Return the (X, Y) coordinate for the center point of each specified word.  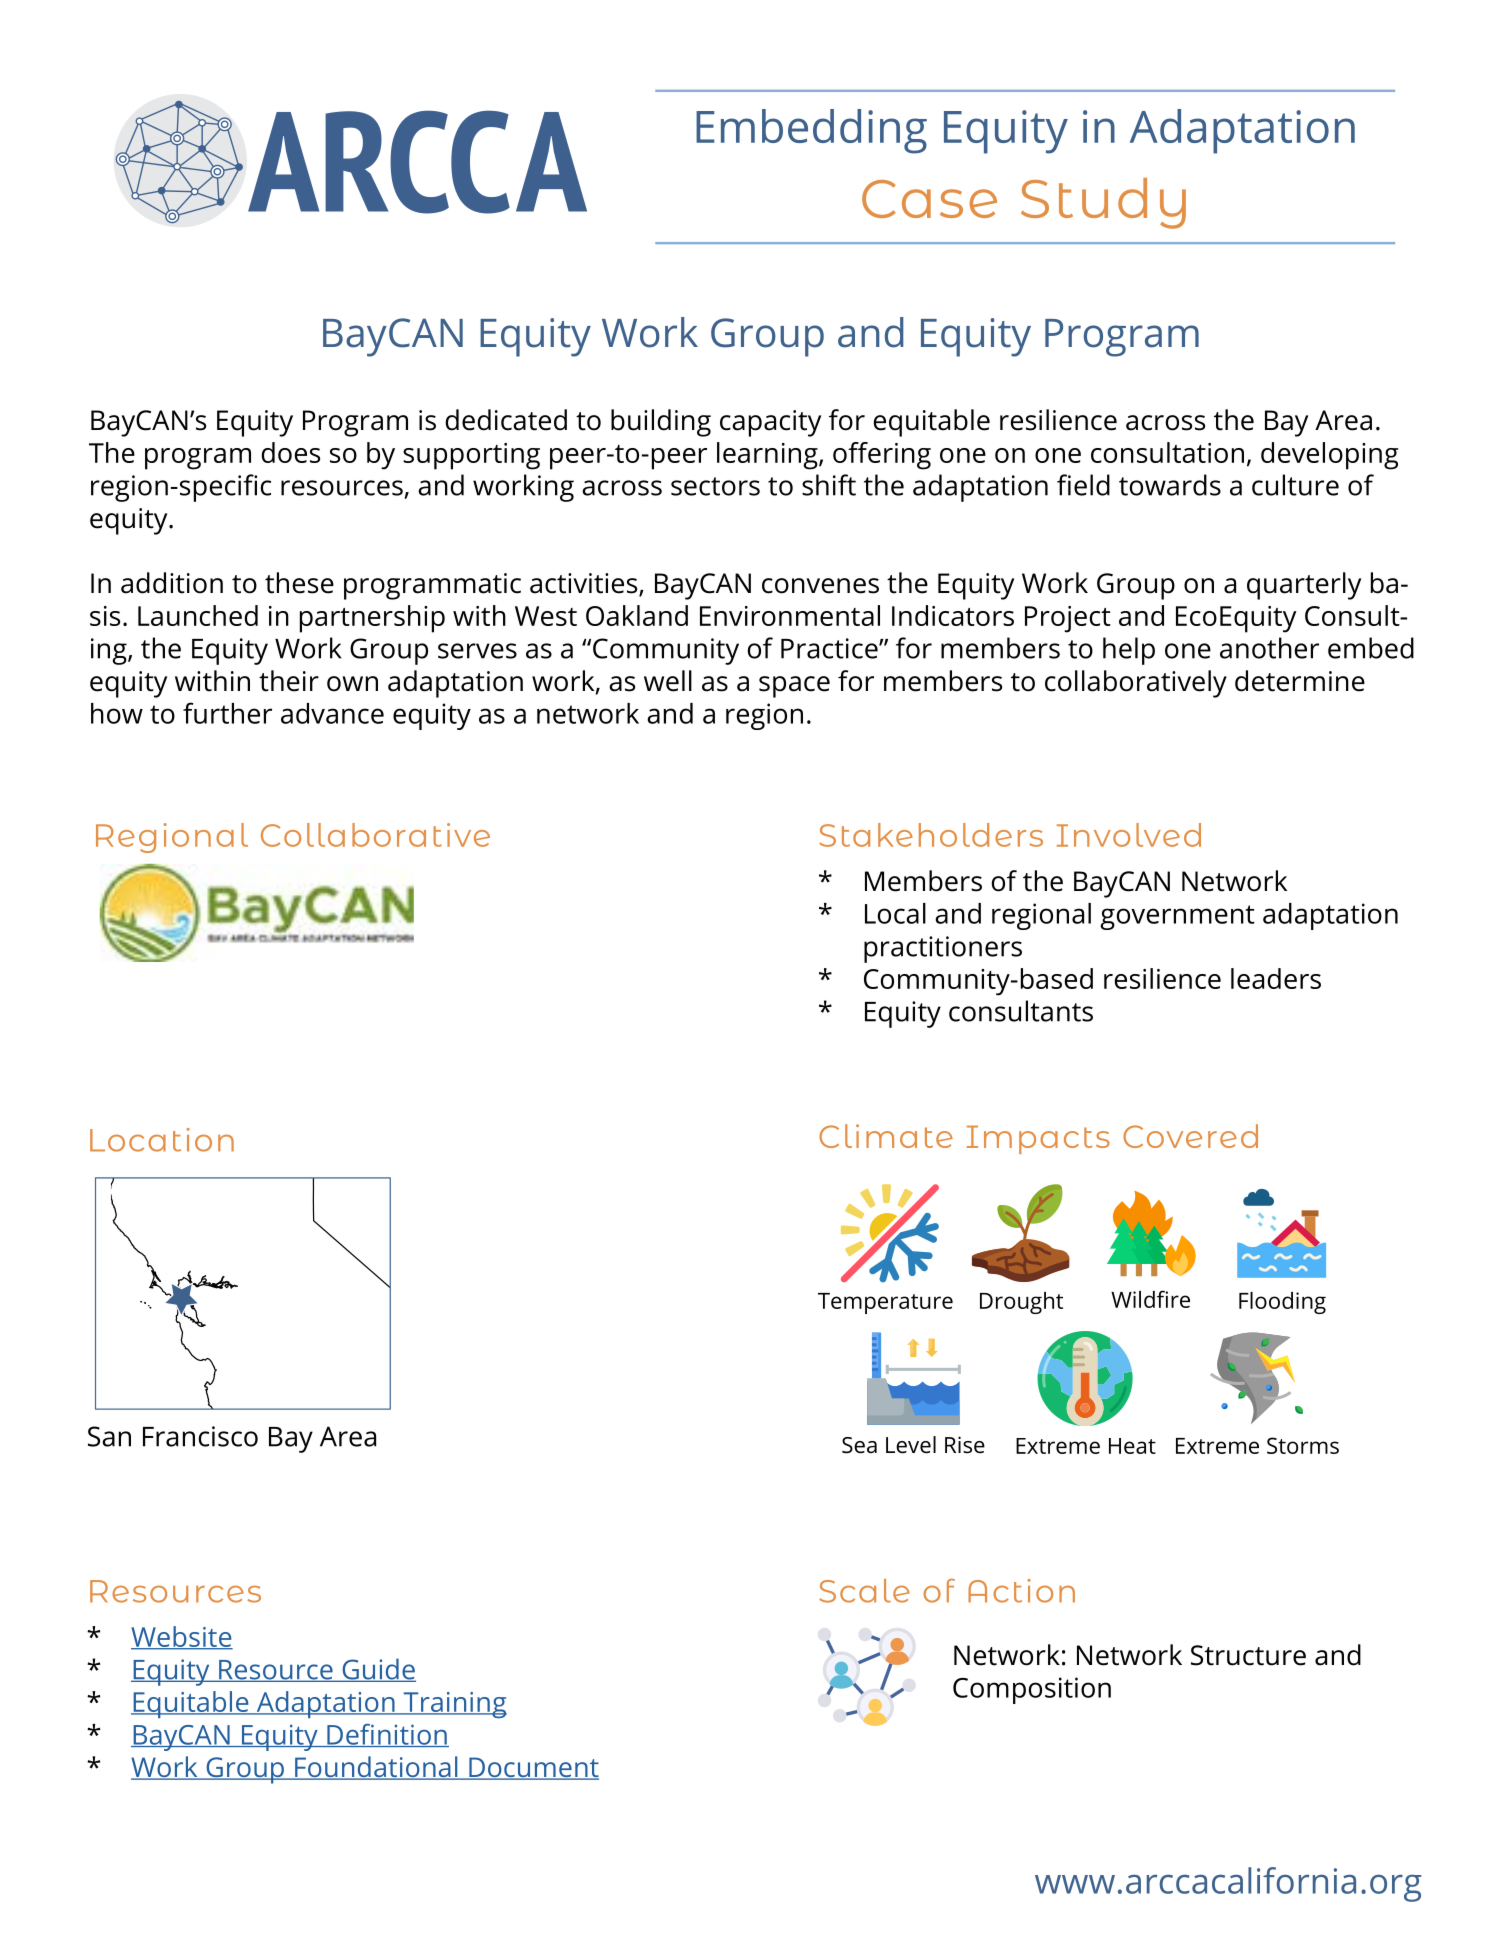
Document (533, 1768)
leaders (1276, 978)
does (290, 452)
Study (1103, 203)
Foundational (376, 1768)
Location (162, 1140)
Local (895, 913)
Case (929, 199)
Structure (1248, 1655)
